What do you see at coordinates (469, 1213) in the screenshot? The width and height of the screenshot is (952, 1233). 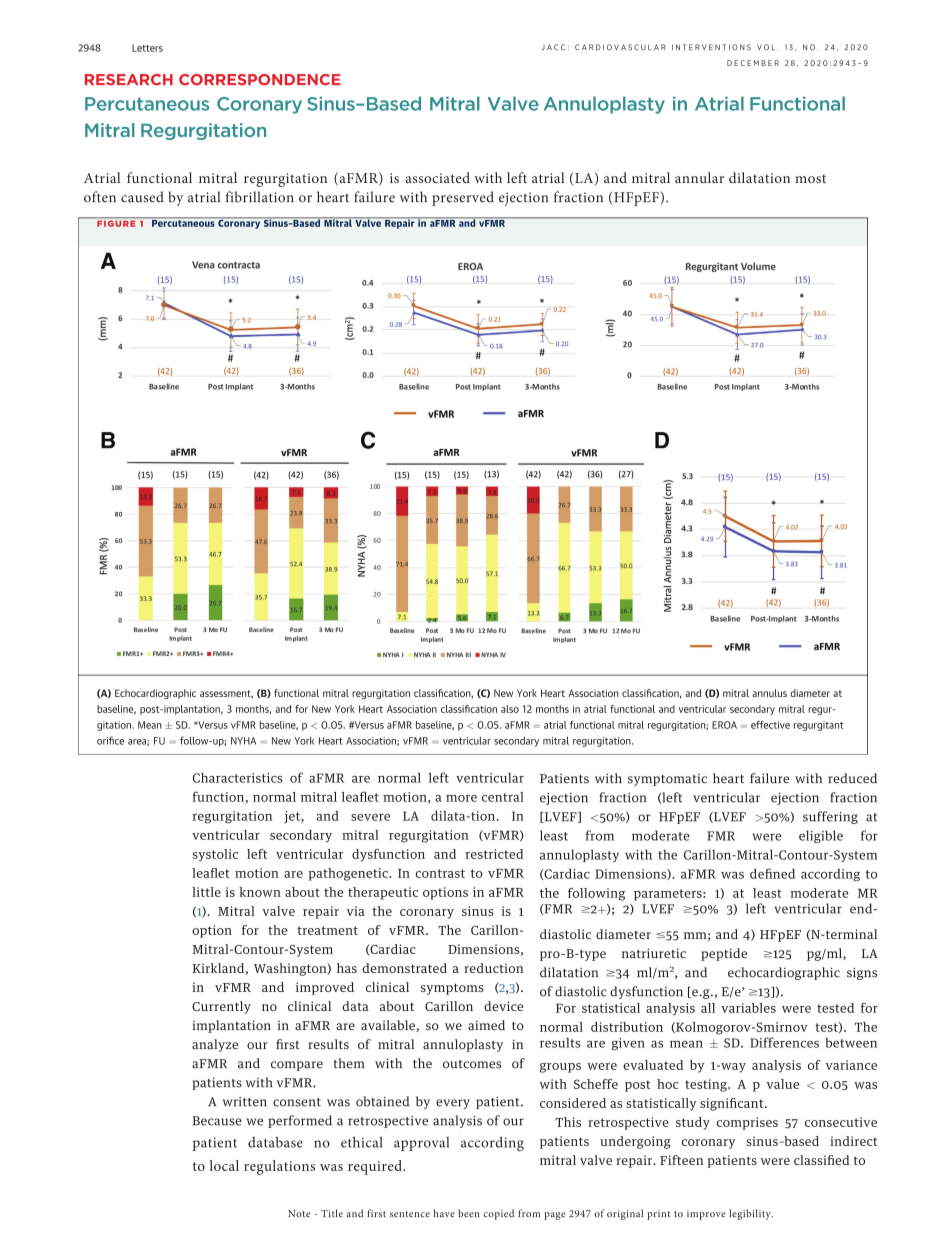 I see `been` at bounding box center [469, 1213].
